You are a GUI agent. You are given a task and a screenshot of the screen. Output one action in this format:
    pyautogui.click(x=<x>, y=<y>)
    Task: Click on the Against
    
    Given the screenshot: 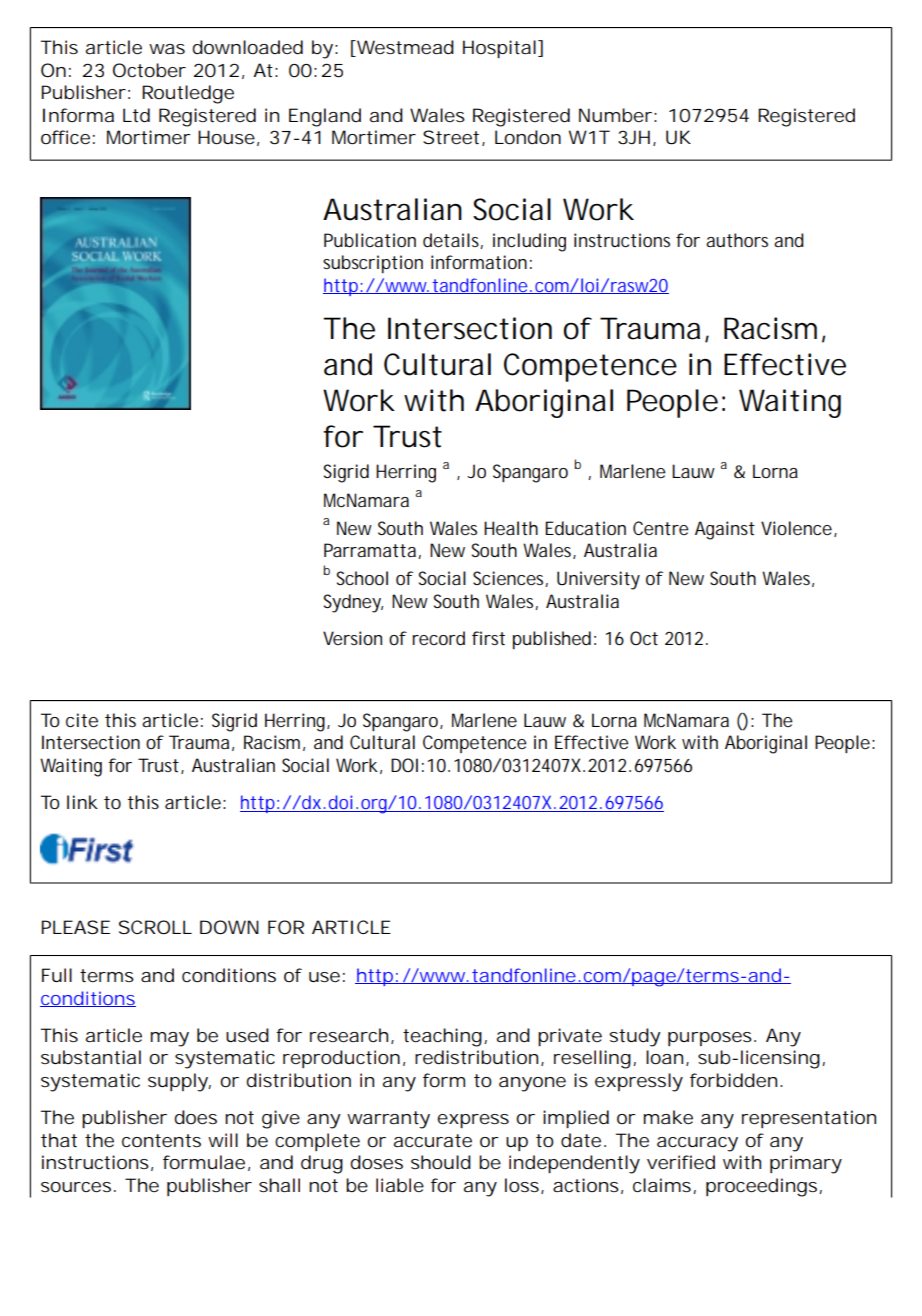 What is the action you would take?
    pyautogui.click(x=725, y=530)
